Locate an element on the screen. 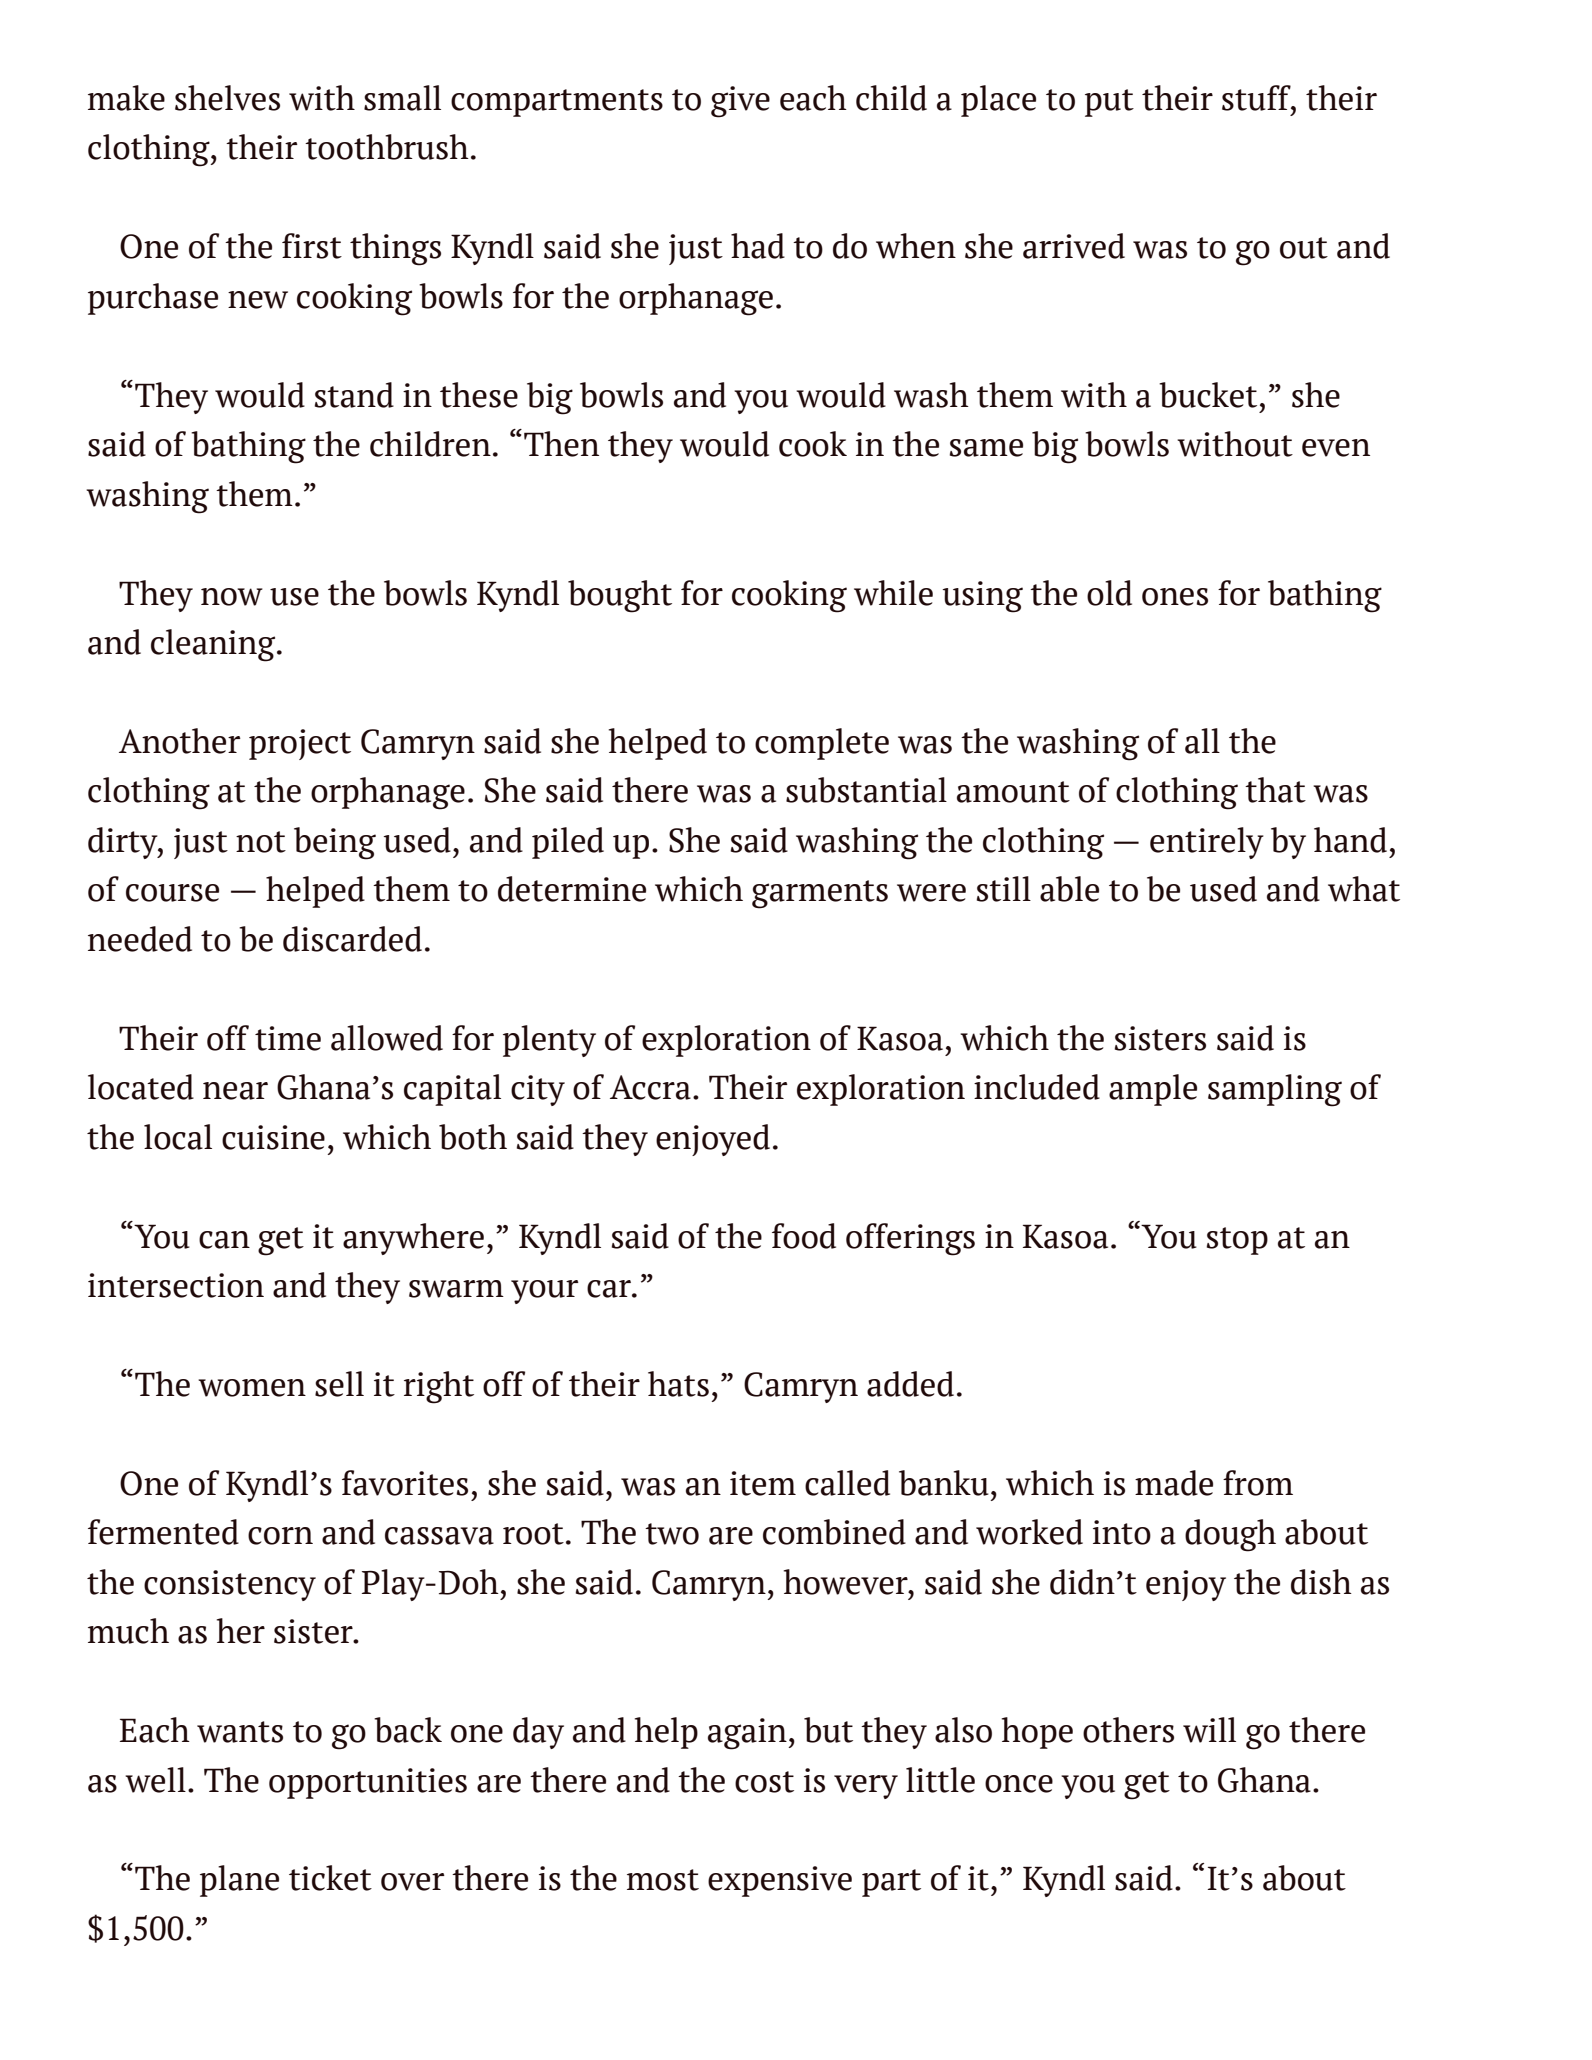 The image size is (1592, 2060). can is located at coordinates (224, 1240).
